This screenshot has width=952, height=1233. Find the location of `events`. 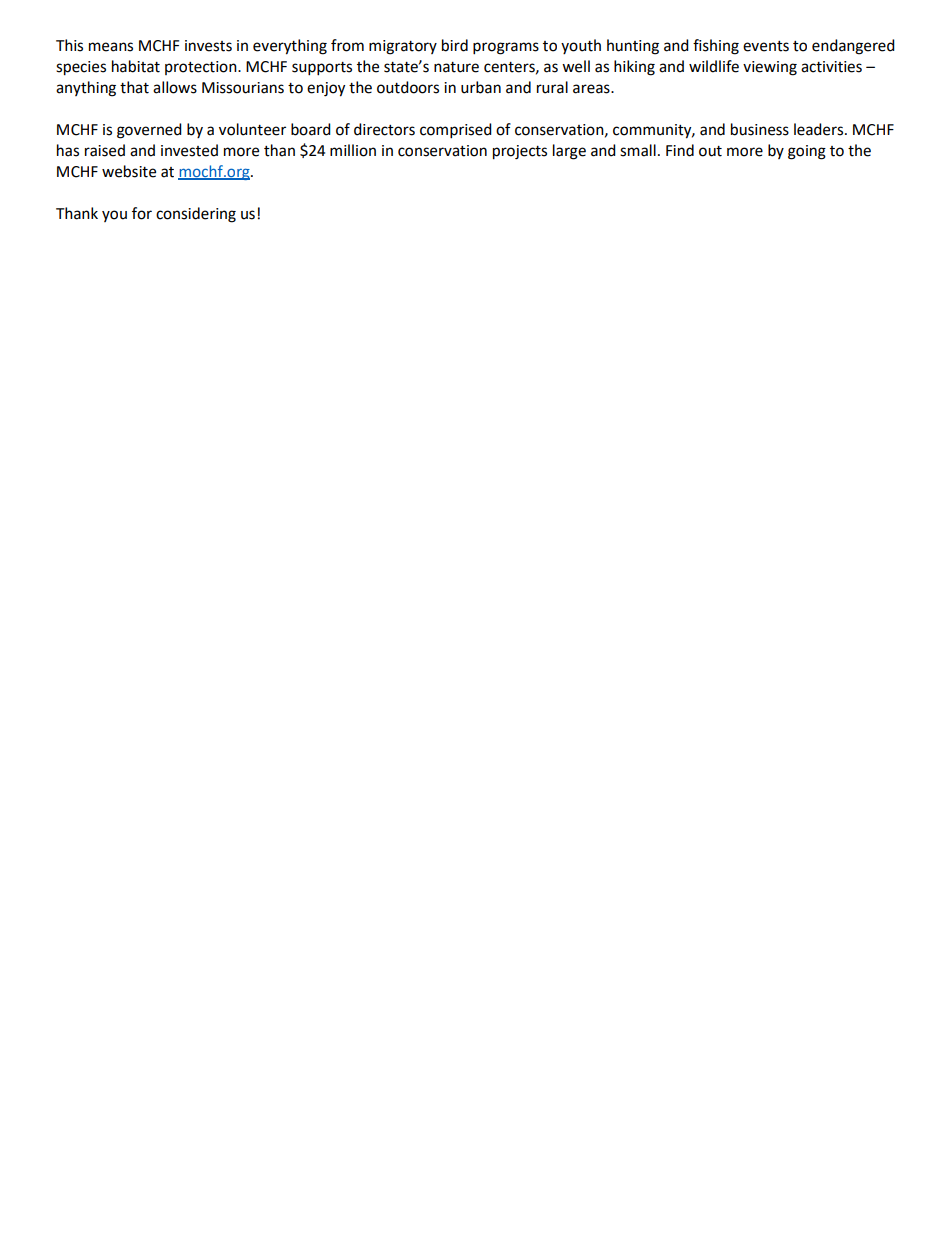

events is located at coordinates (766, 46).
